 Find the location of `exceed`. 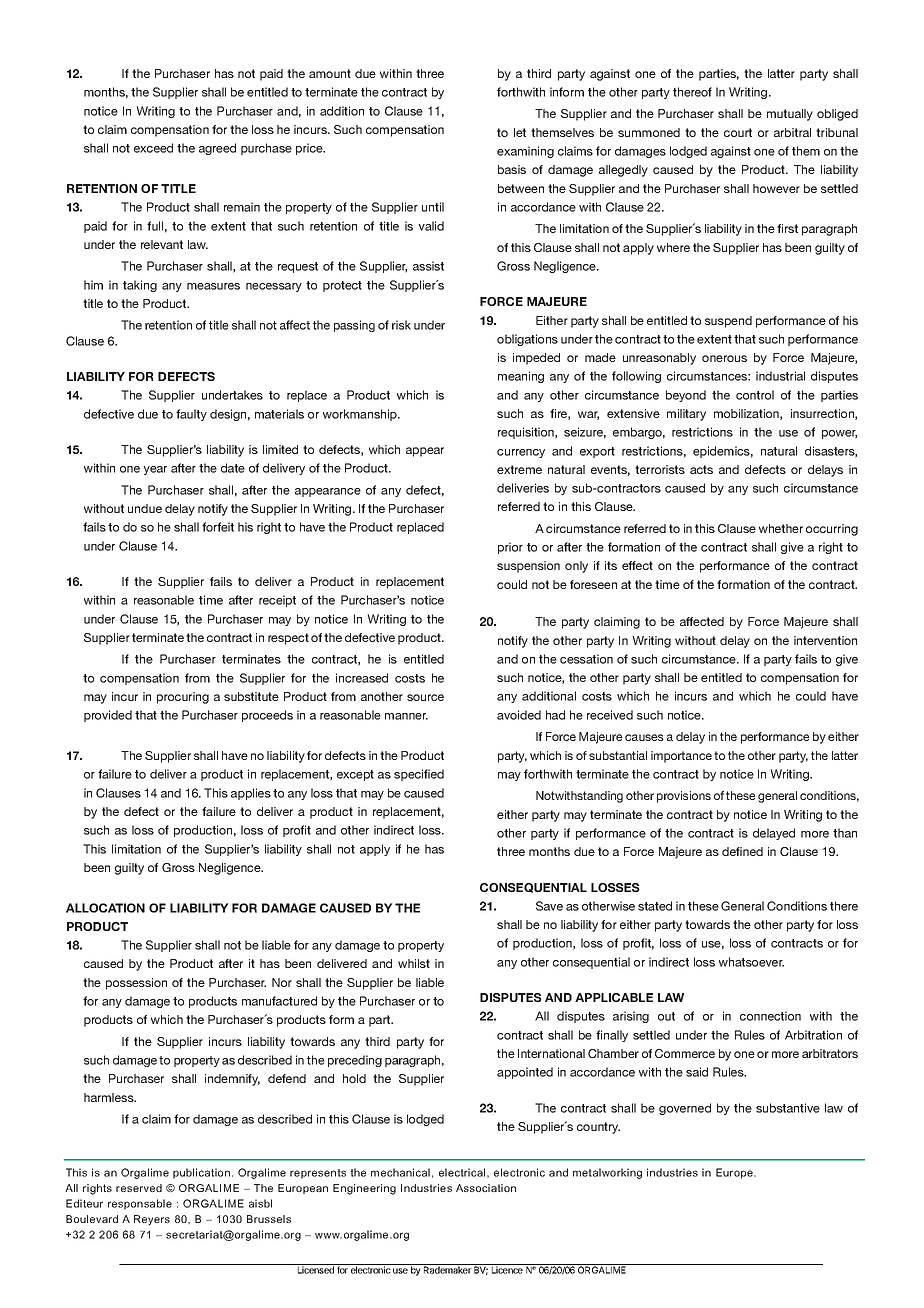

exceed is located at coordinates (153, 148).
